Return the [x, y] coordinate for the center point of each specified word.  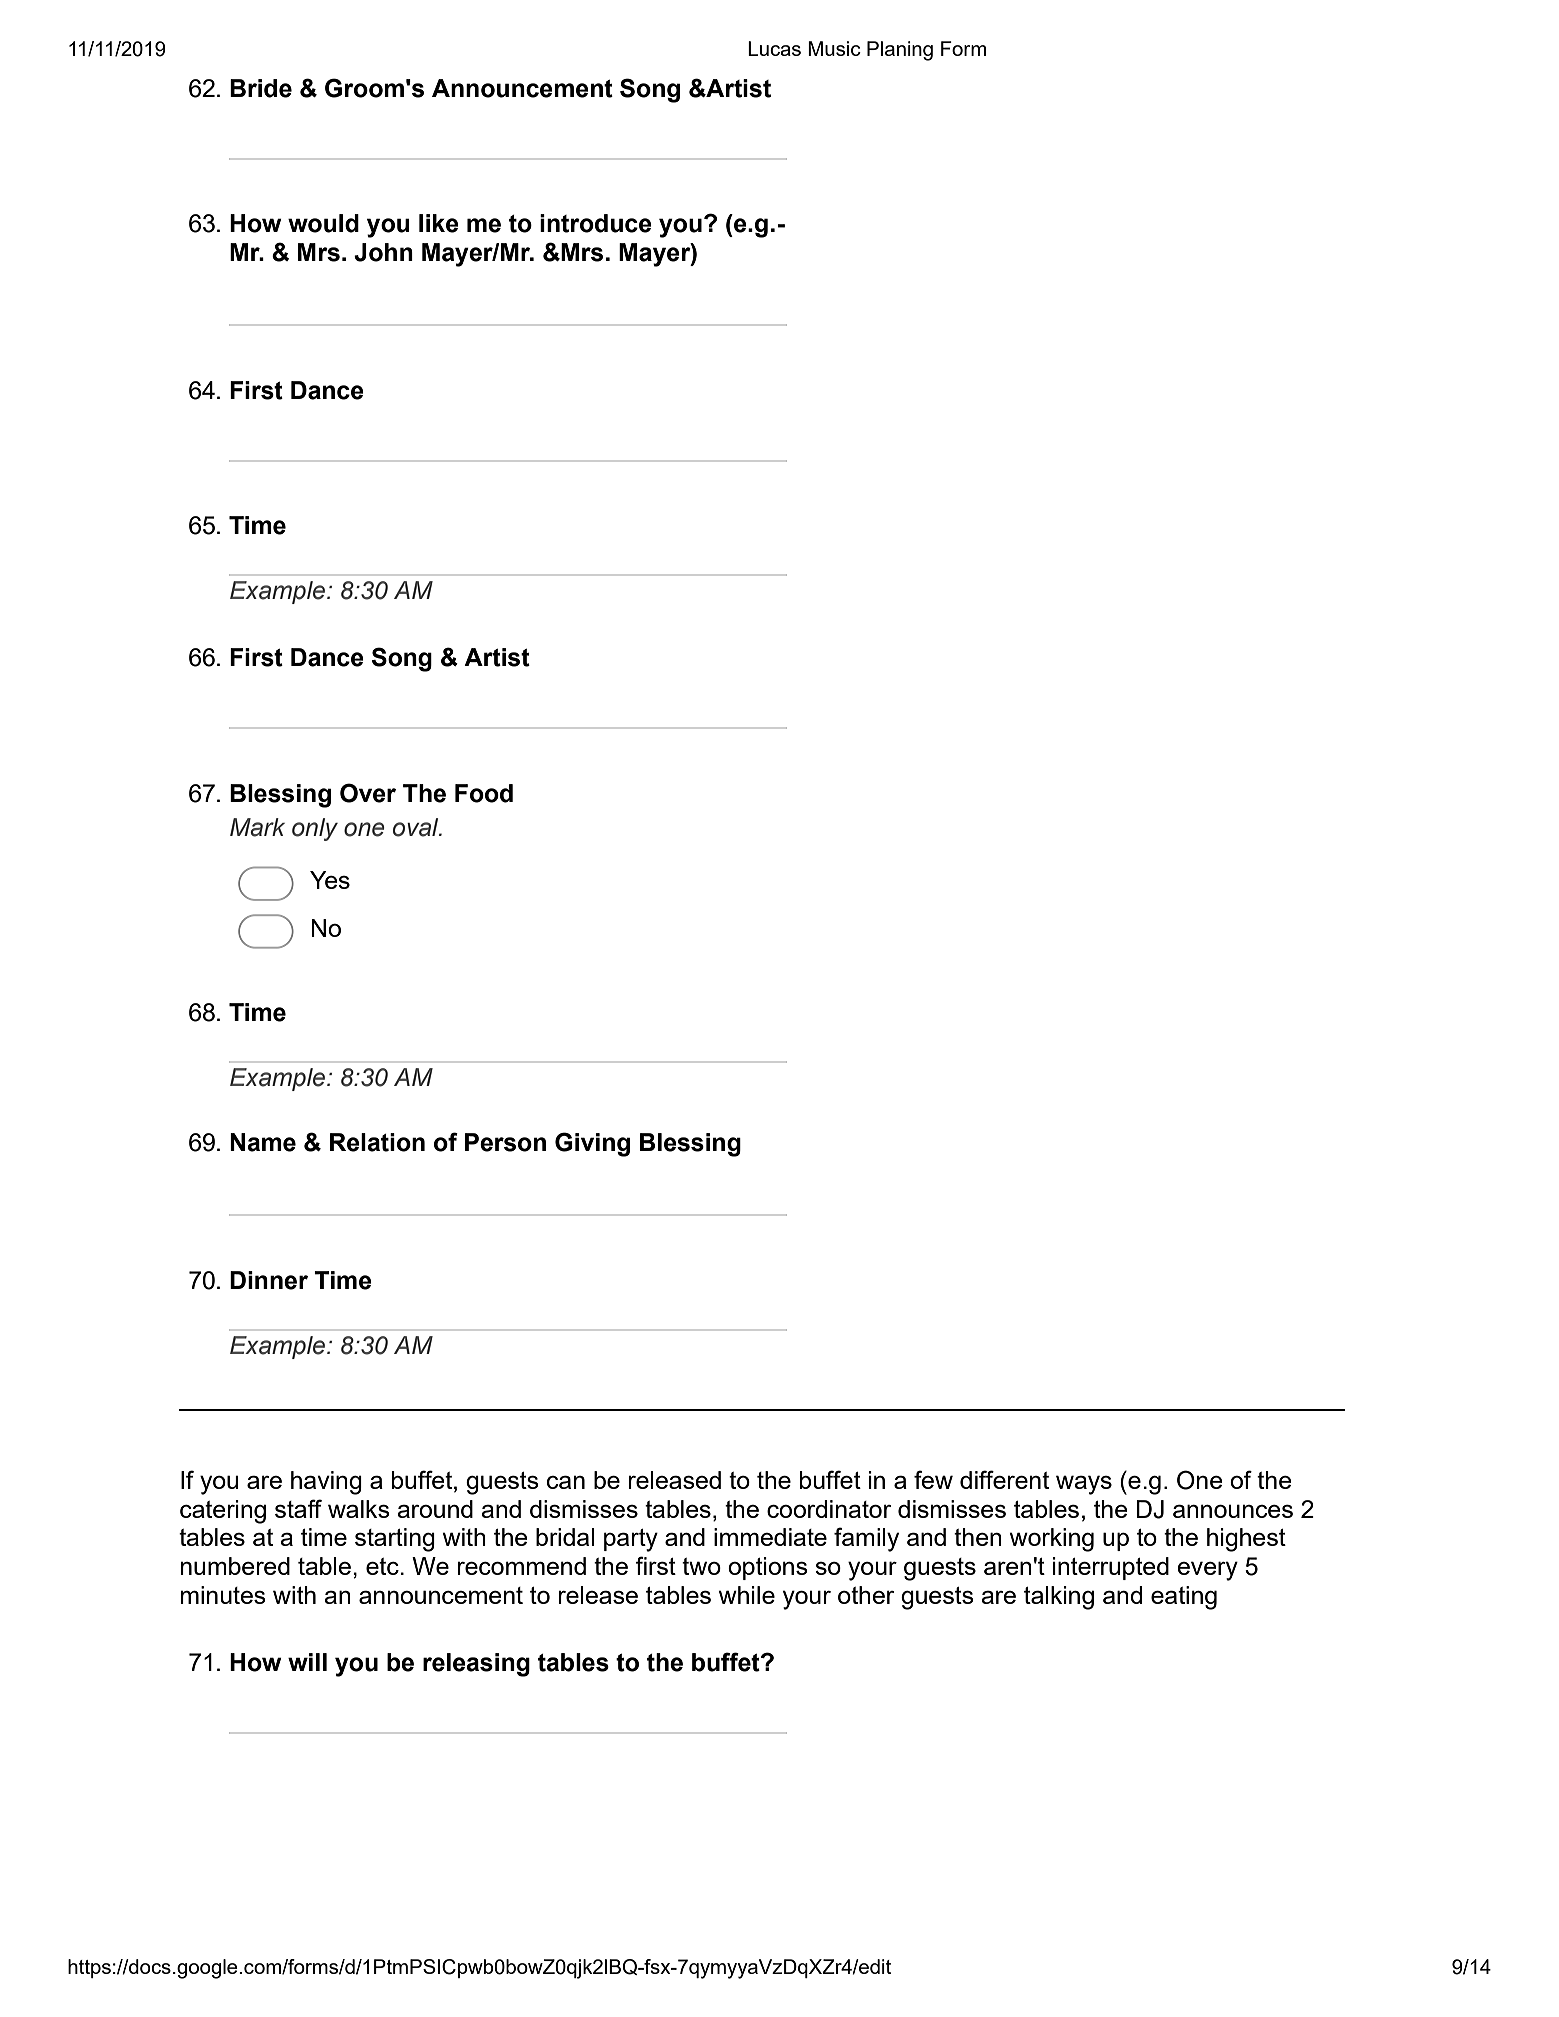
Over [368, 793]
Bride [261, 88]
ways [1084, 1485]
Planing [900, 51]
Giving [592, 1144]
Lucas [774, 48]
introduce [596, 223]
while [747, 1595]
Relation [377, 1142]
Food [484, 793]
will [307, 1662]
